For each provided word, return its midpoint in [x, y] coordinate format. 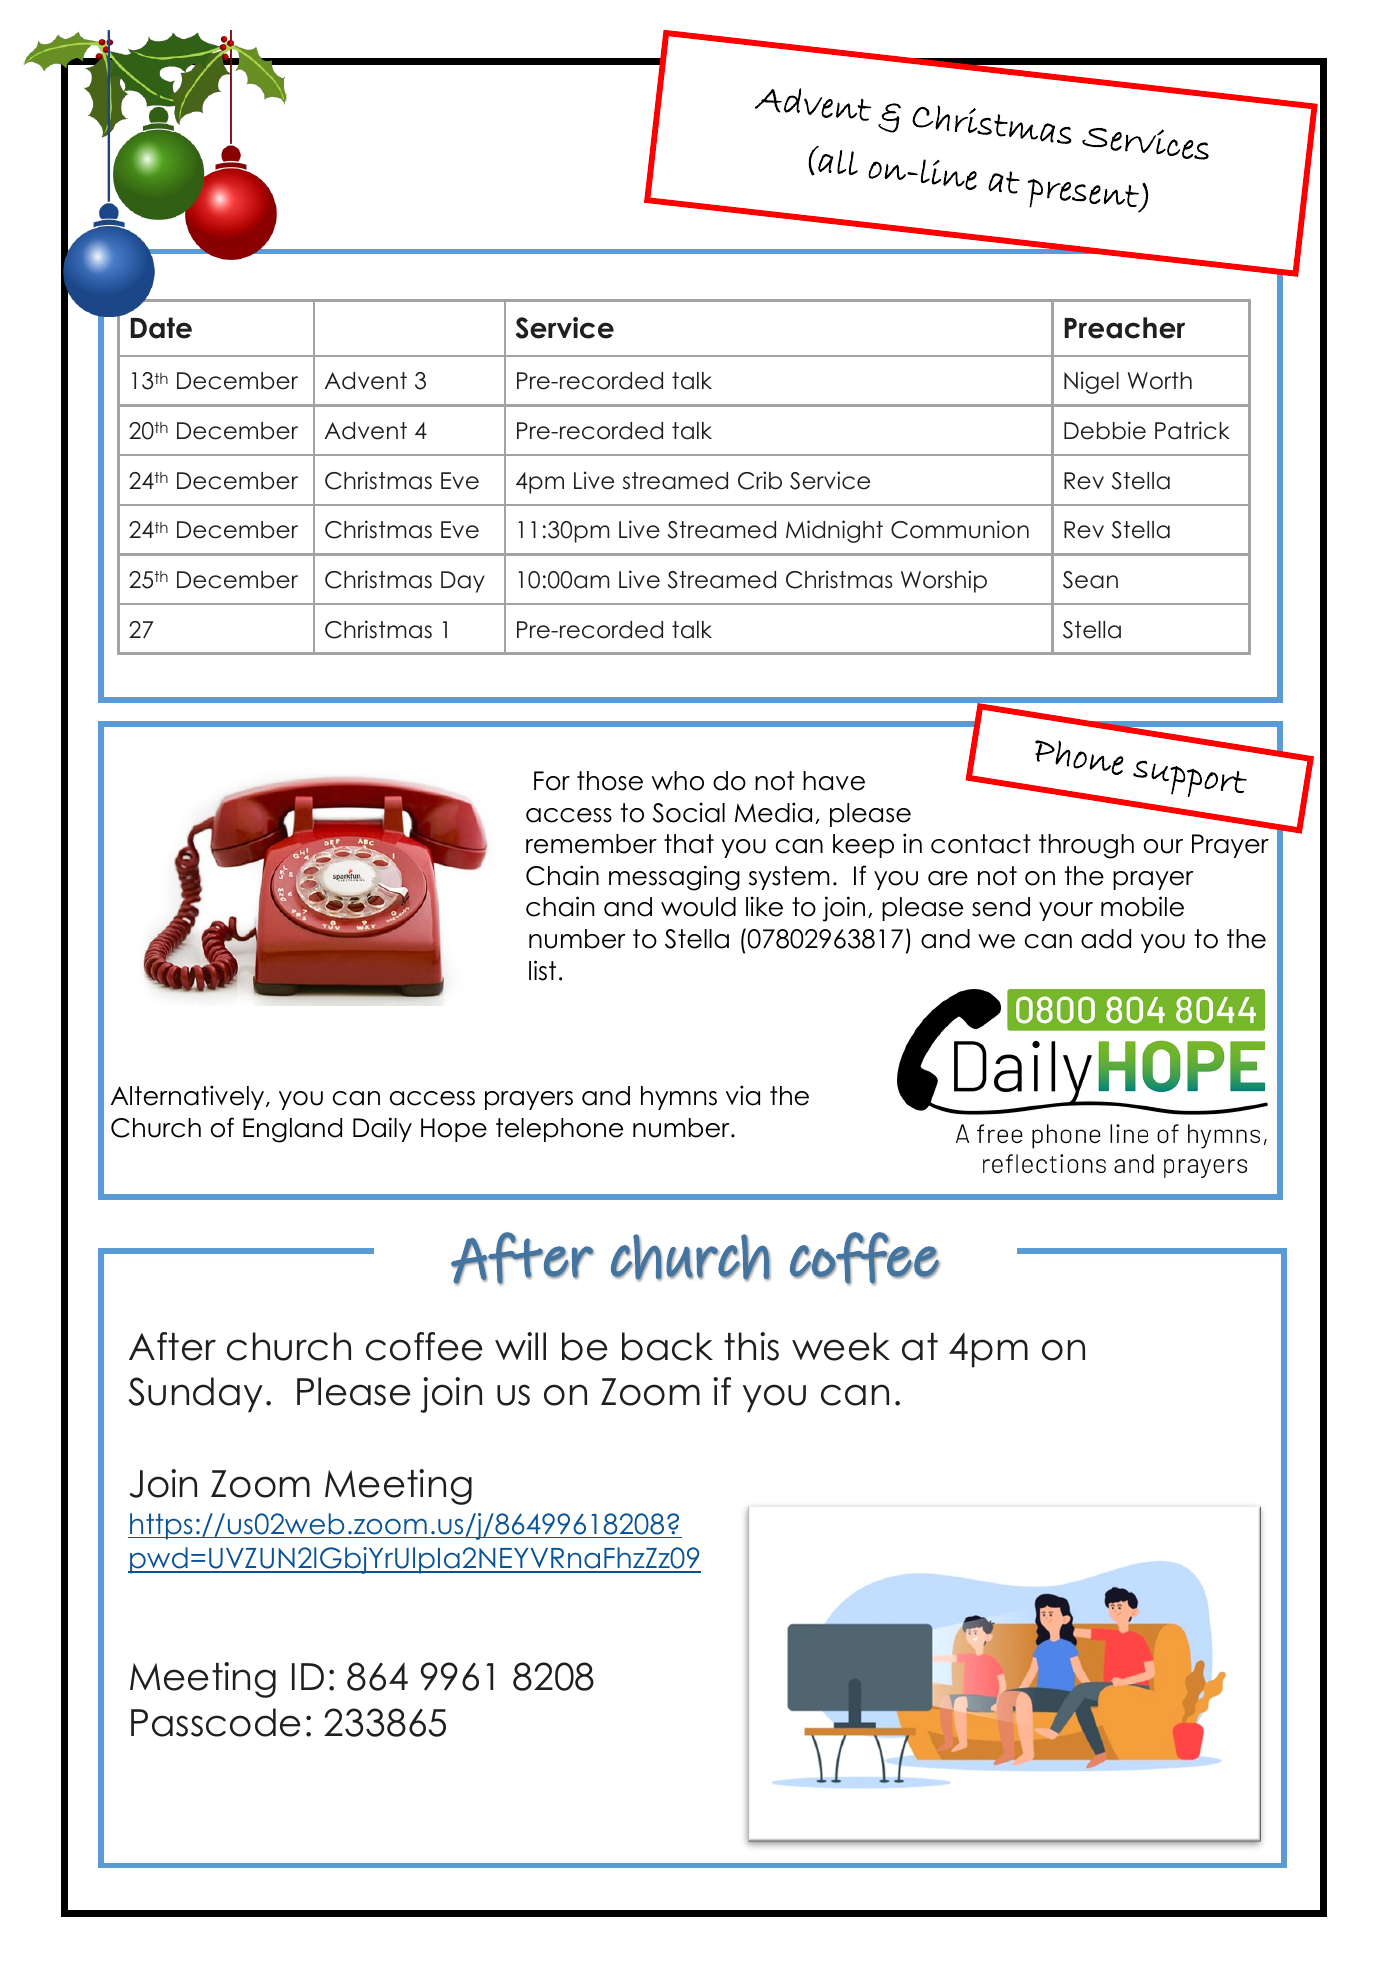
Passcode [216, 1722]
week [841, 1346]
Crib [760, 480]
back [667, 1346]
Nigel [1091, 382]
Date [161, 328]
